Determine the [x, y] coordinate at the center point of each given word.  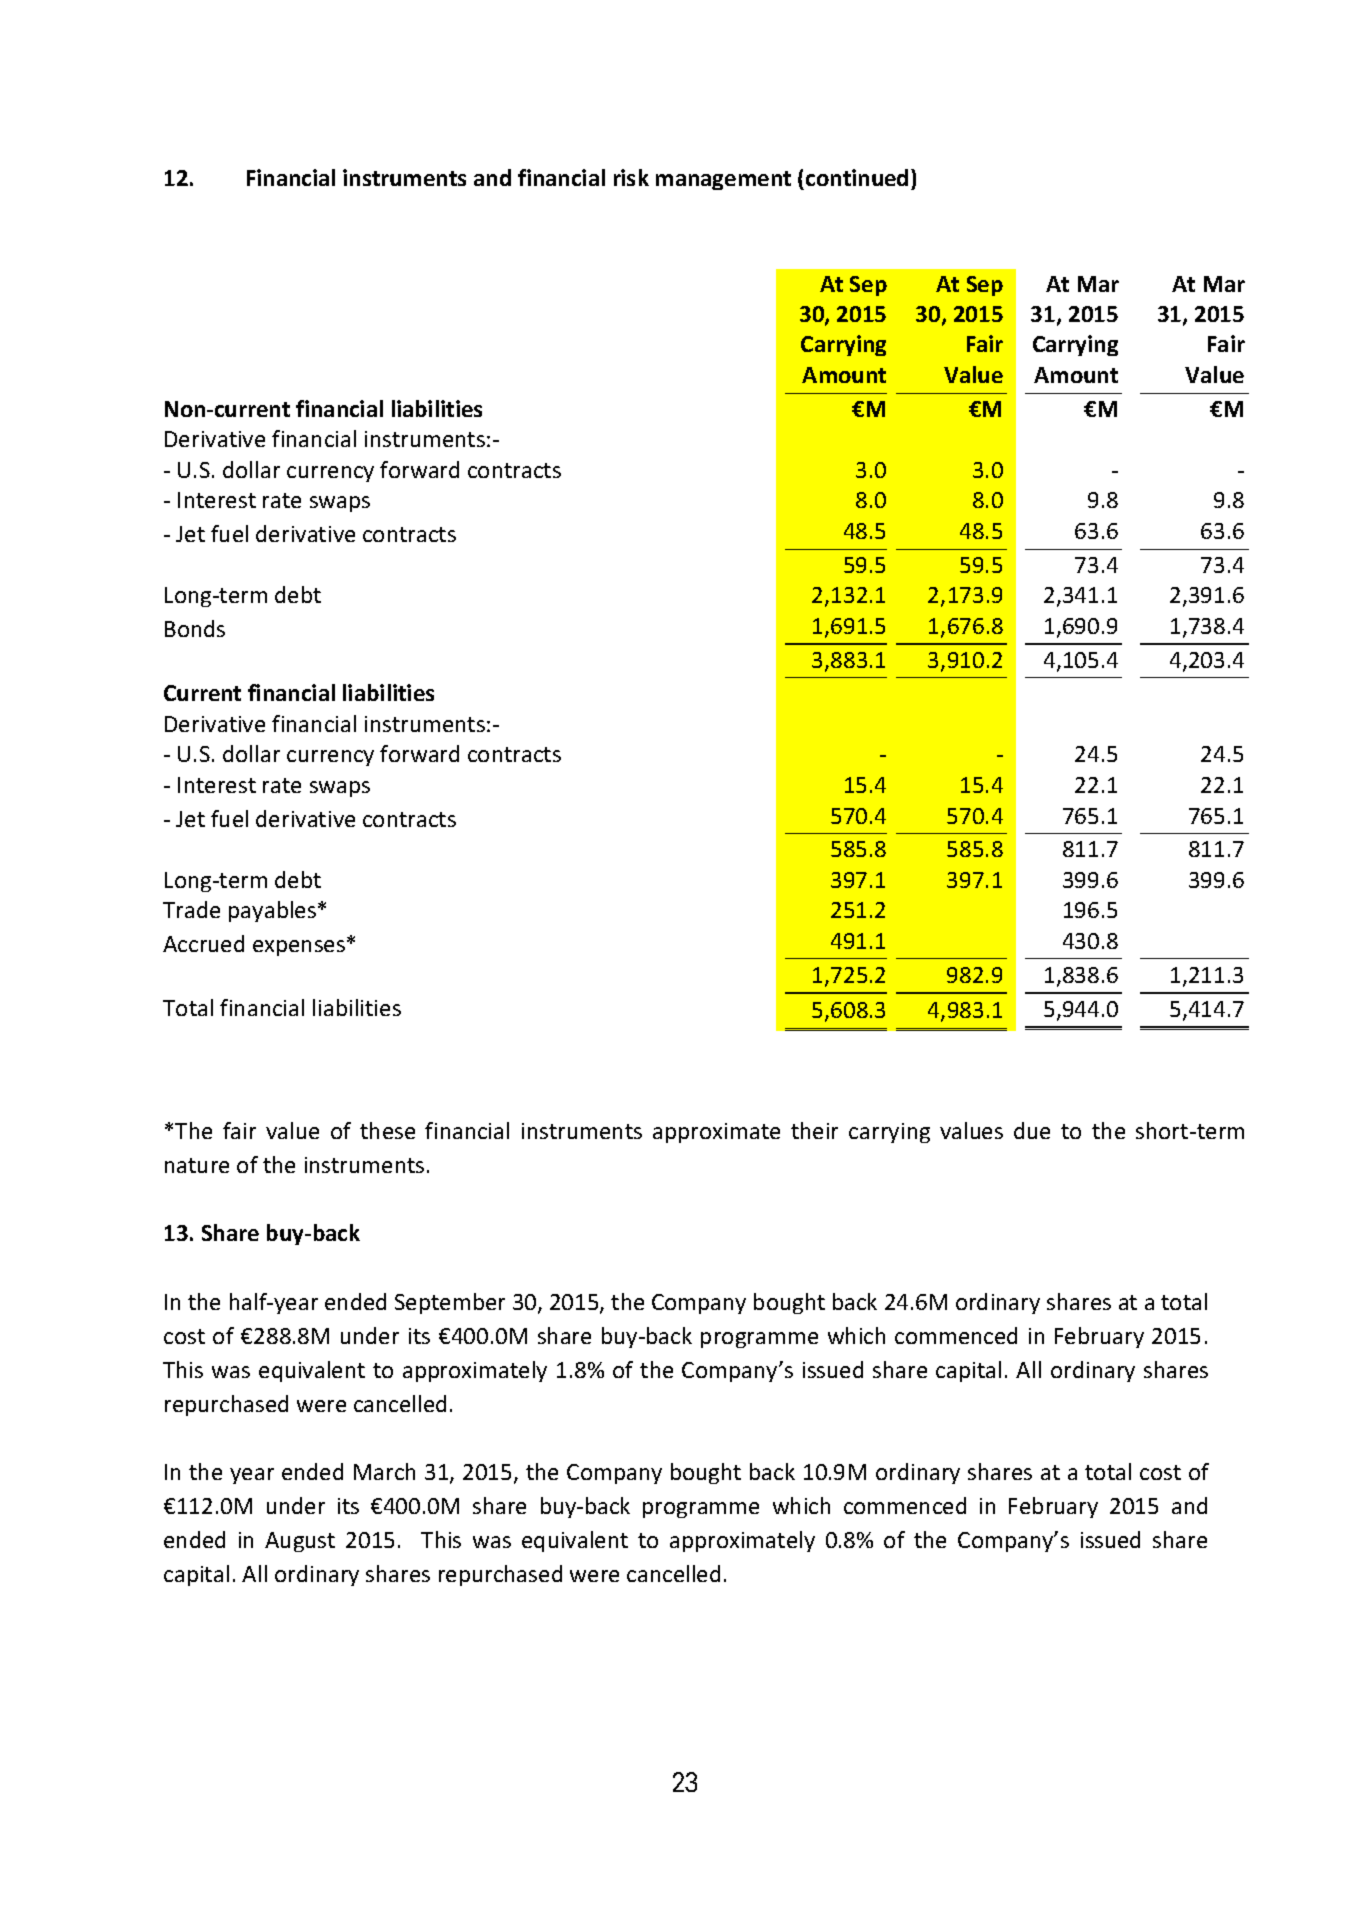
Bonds [195, 628]
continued [857, 177]
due [1032, 1130]
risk [631, 177]
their [814, 1130]
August [300, 1542]
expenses [300, 948]
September [450, 1303]
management [723, 180]
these [387, 1130]
